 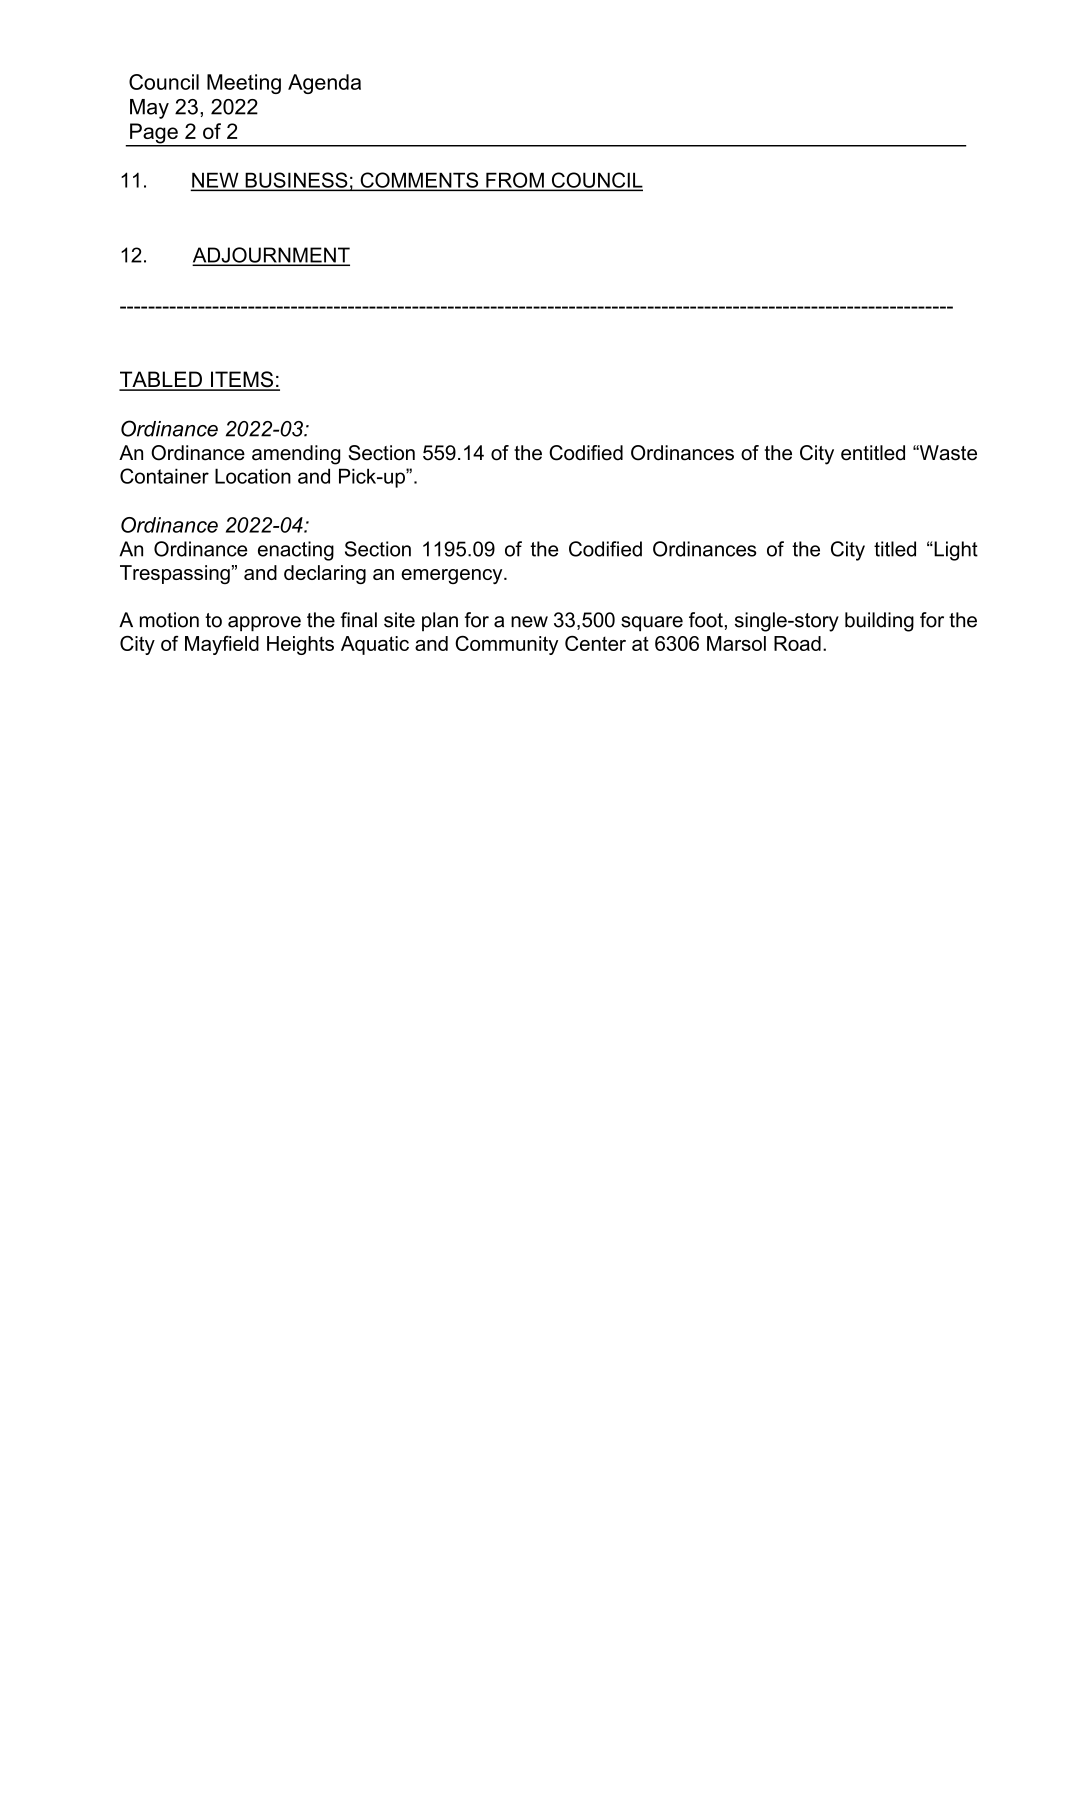 I want to click on ADJOURNMENT, so click(x=271, y=256).
